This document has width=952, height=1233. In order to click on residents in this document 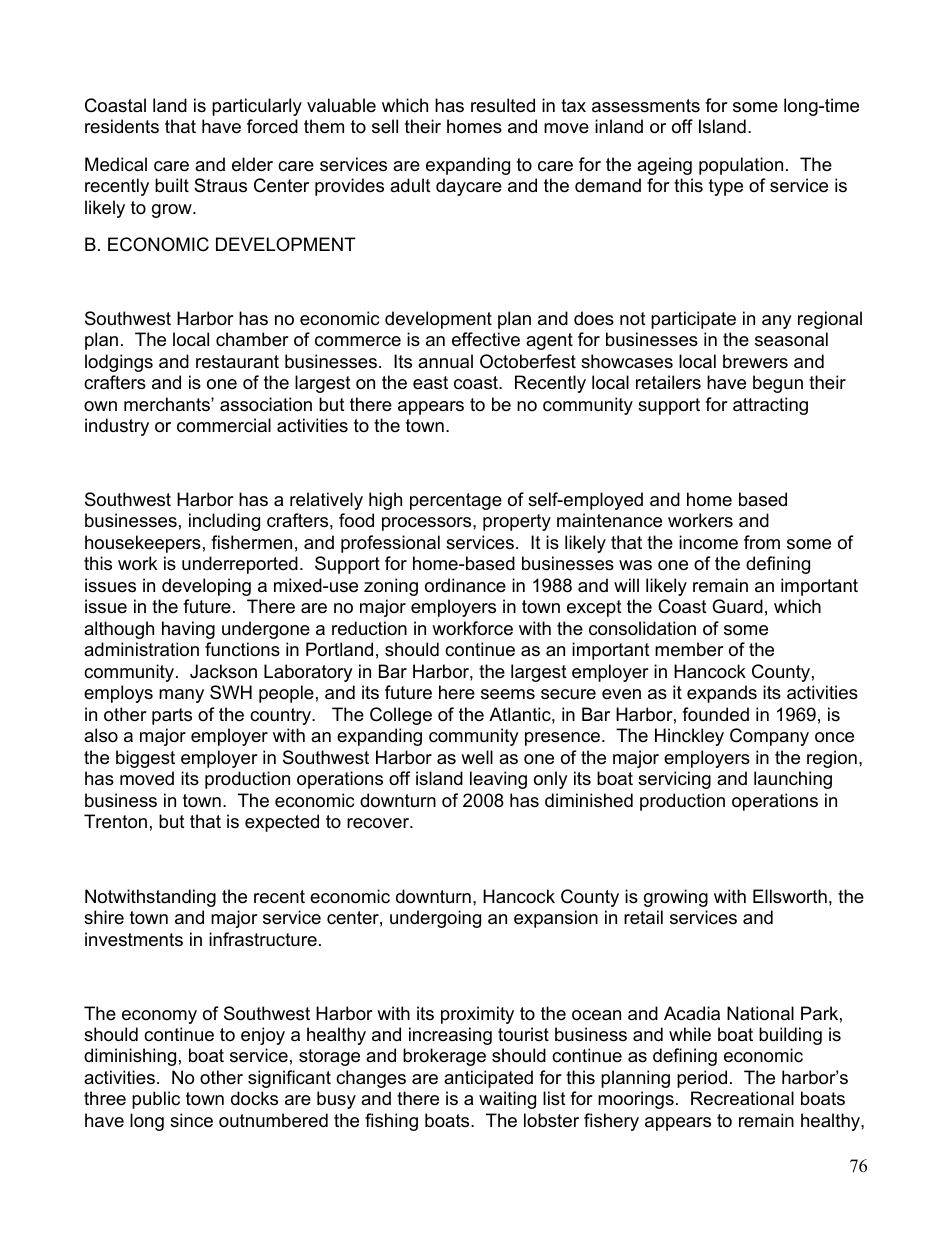, I will do `click(122, 126)`.
